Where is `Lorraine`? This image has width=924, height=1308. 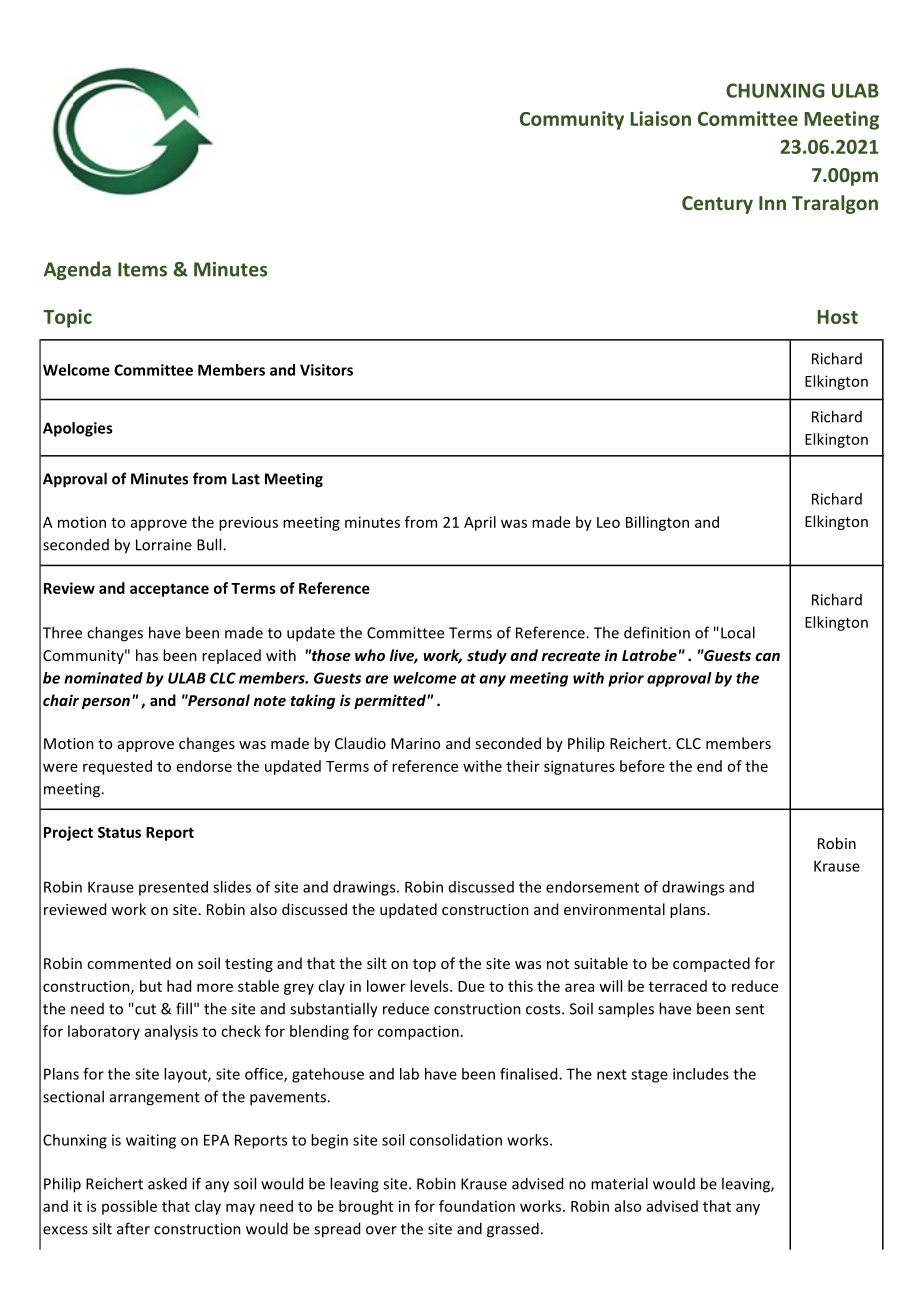 Lorraine is located at coordinates (164, 545).
